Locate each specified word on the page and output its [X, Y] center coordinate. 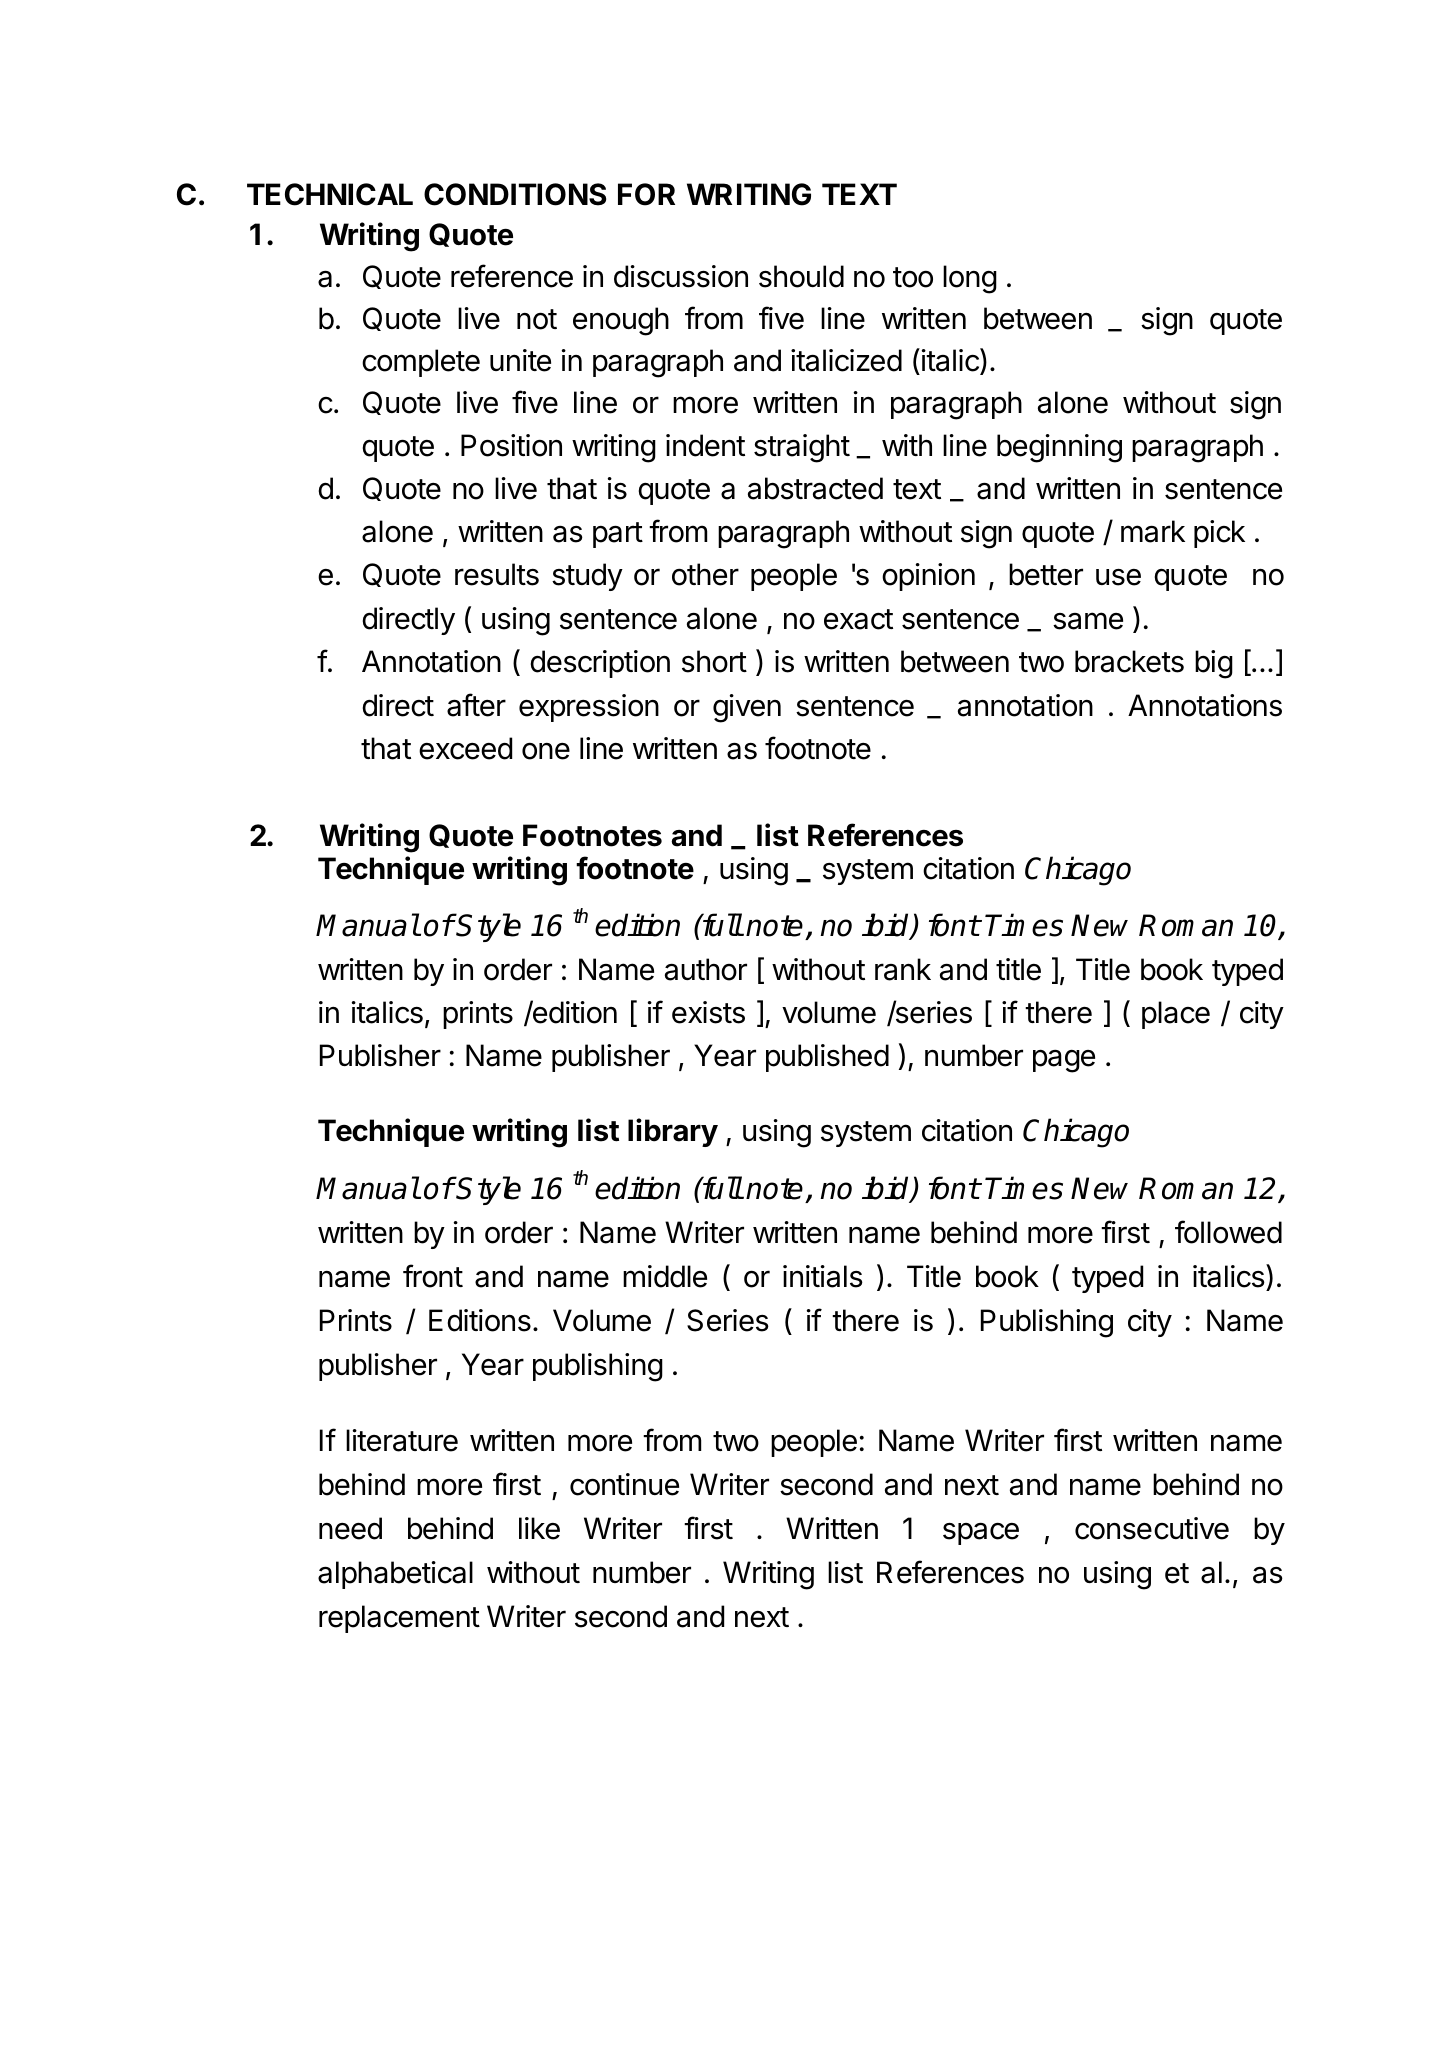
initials [823, 1276]
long [970, 279]
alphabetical [395, 1575]
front [433, 1276]
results [497, 574]
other [705, 574]
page [1064, 1061]
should [801, 276]
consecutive [1152, 1528]
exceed [465, 748]
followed [1228, 1232]
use [1118, 577]
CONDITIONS [515, 194]
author [706, 969]
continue [624, 1484]
